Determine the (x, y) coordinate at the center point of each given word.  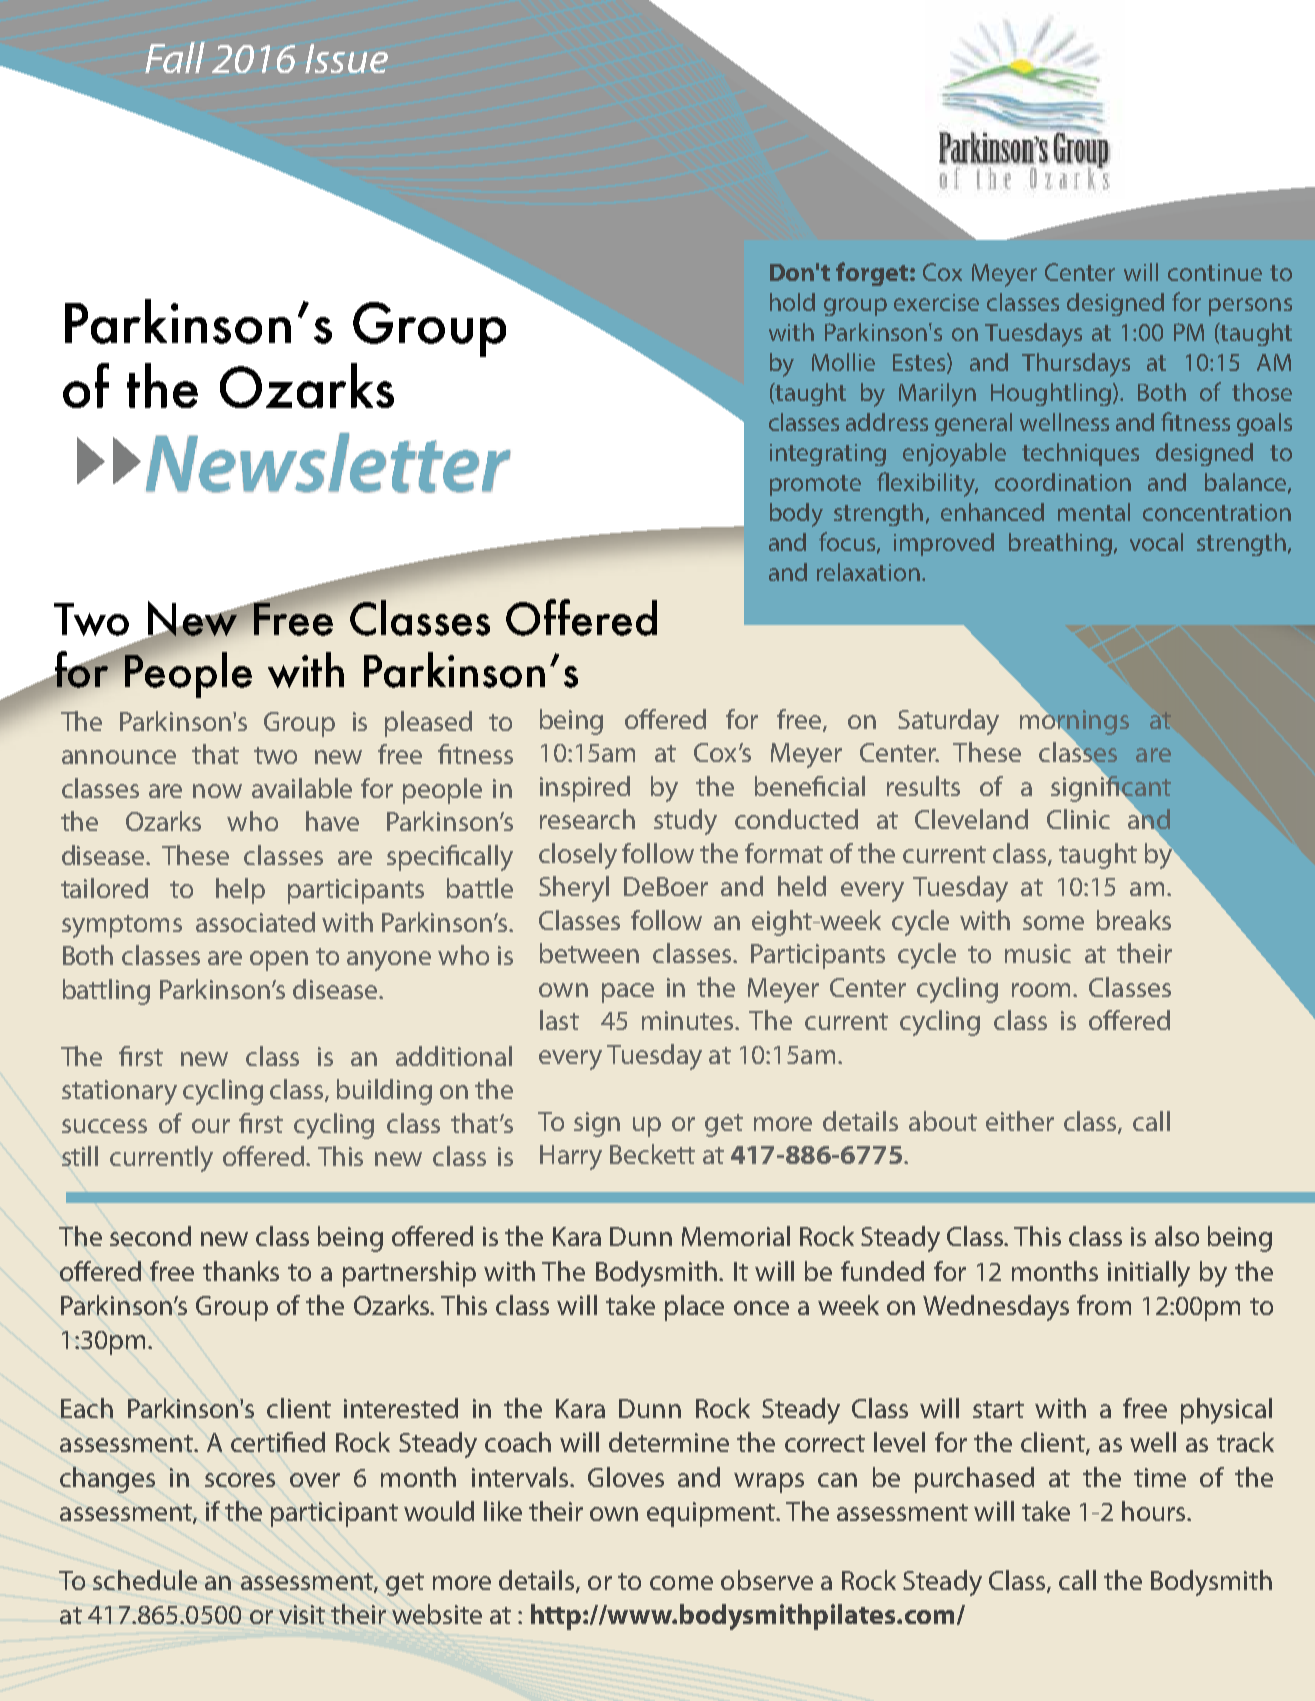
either (1020, 1121)
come (681, 1583)
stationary (119, 1092)
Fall (175, 57)
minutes (689, 1020)
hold (792, 302)
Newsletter (328, 463)
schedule (145, 1580)
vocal (1156, 542)
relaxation (868, 572)
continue (1215, 272)
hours (1155, 1511)
